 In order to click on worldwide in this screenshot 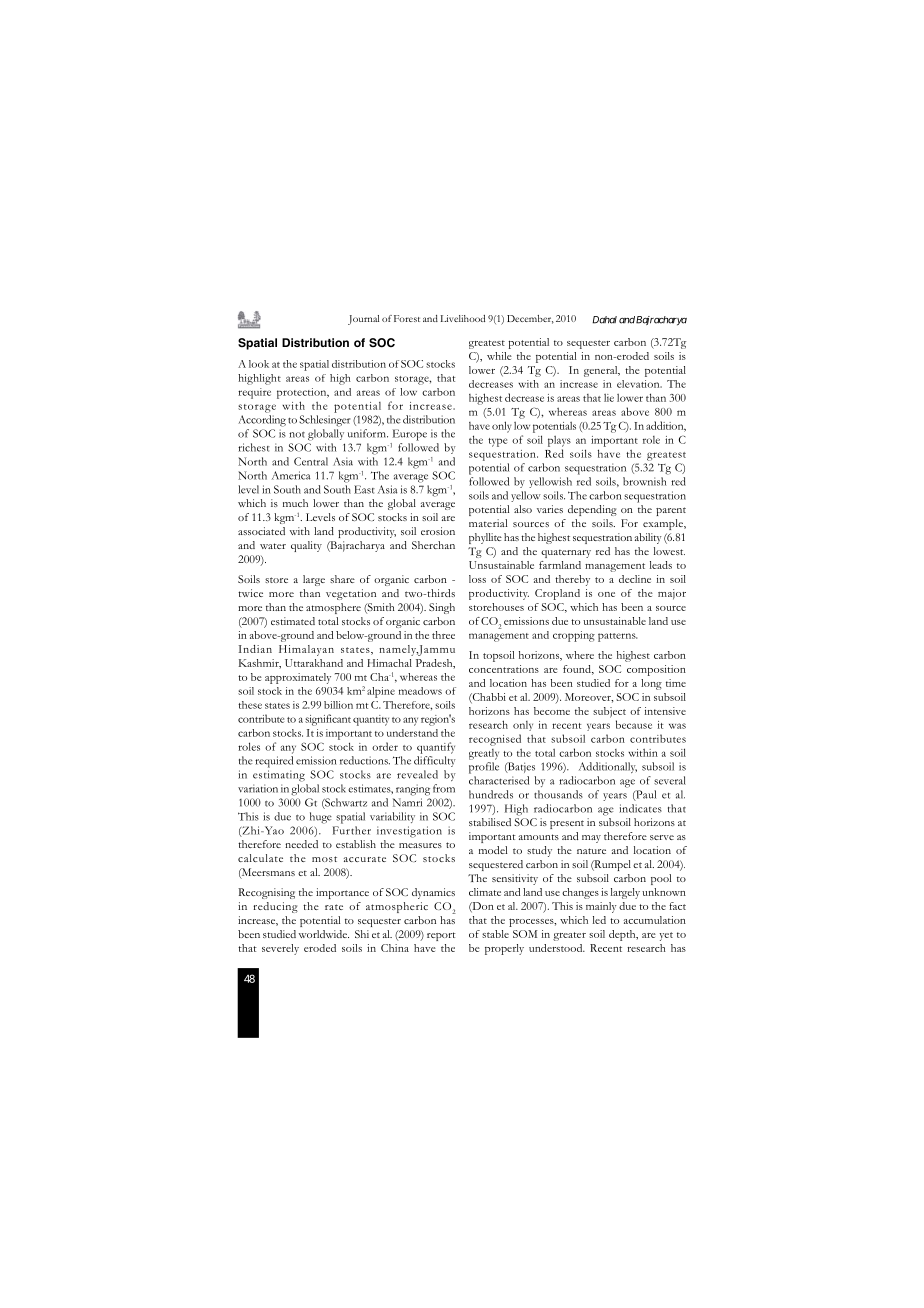, I will do `click(324, 934)`.
